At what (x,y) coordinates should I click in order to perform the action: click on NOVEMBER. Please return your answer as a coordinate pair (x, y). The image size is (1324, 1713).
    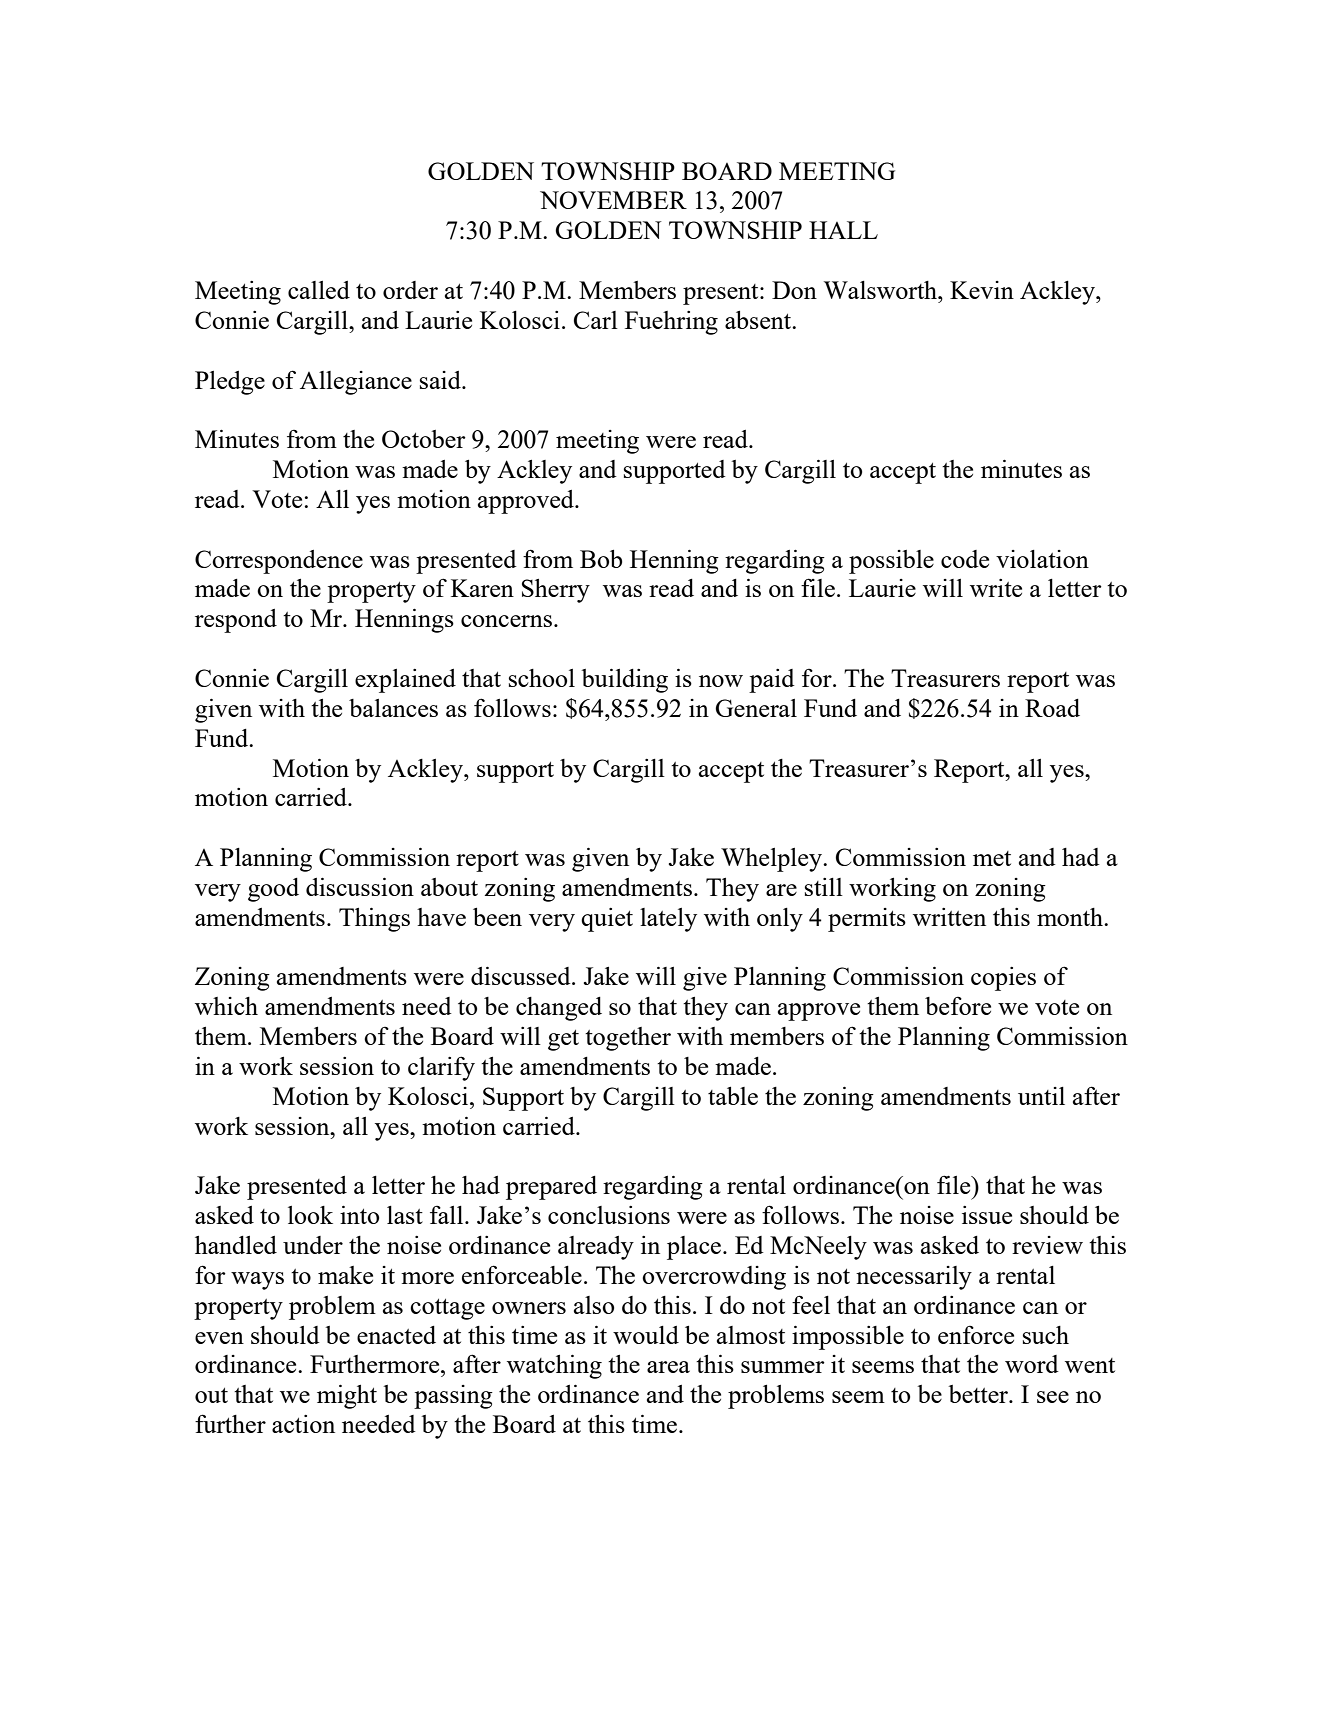
    Looking at the image, I should click on (613, 200).
